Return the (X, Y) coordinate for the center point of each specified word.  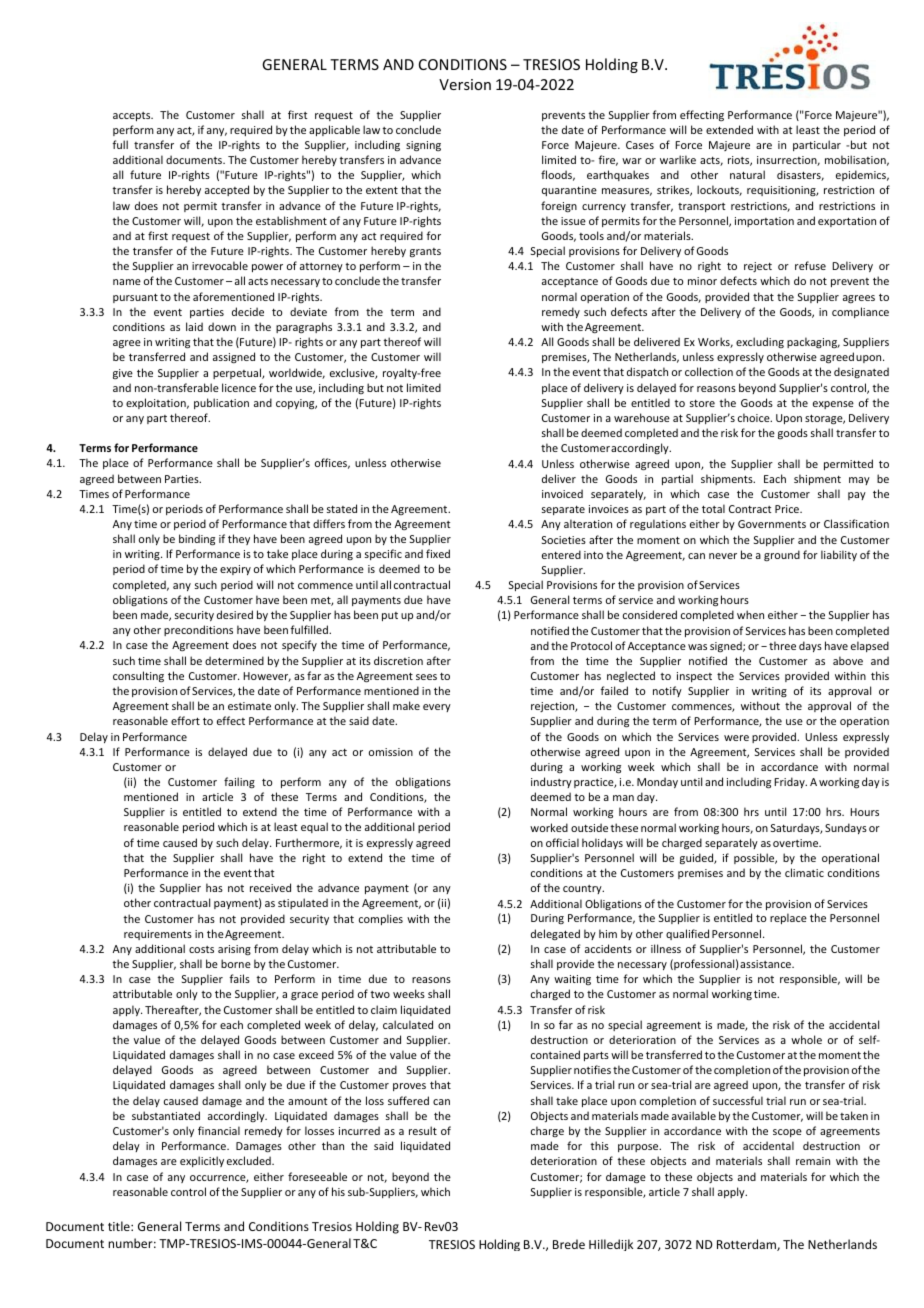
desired (235, 614)
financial (219, 1130)
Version (465, 84)
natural (747, 174)
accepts (133, 116)
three (782, 645)
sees (426, 677)
